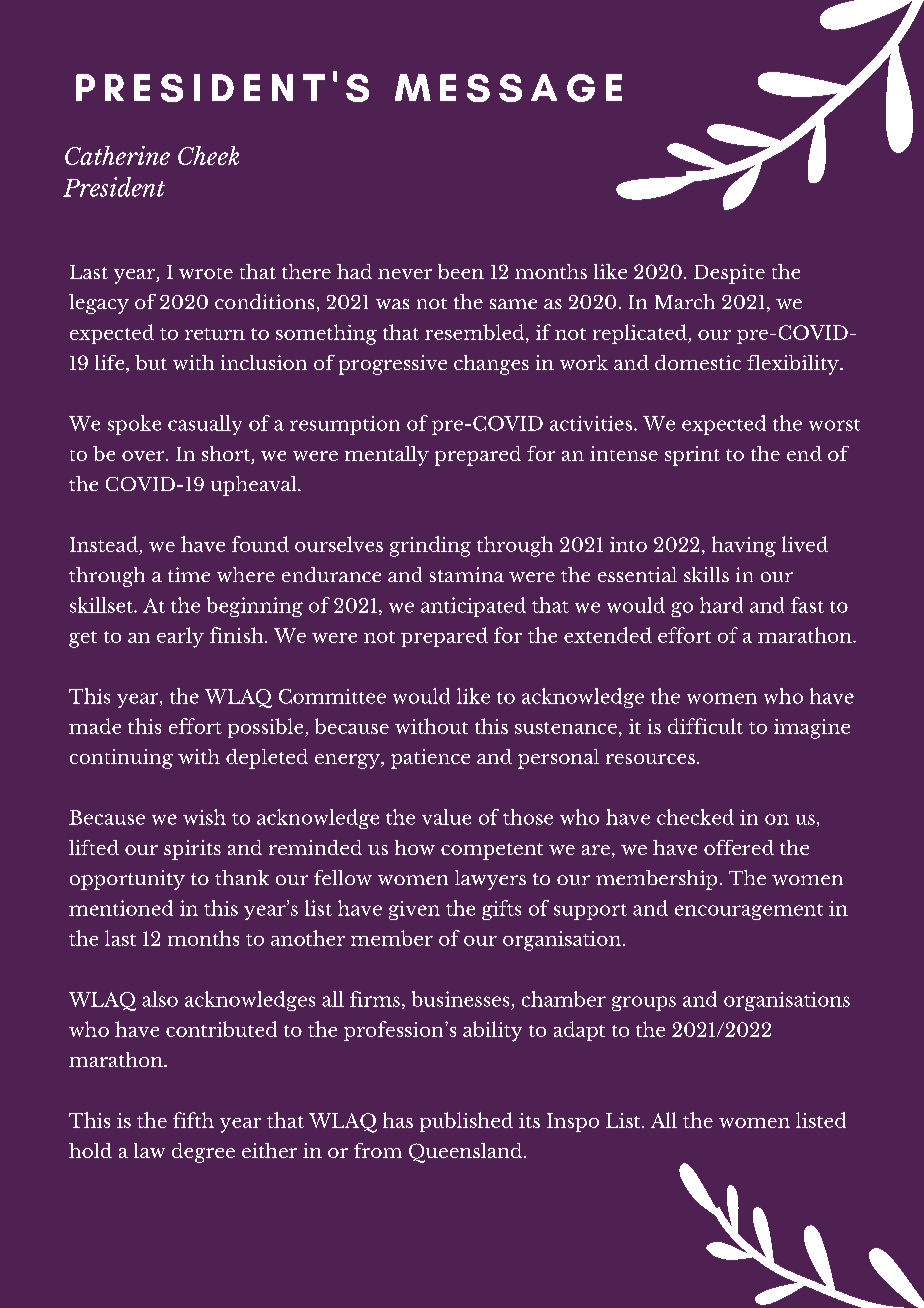 This screenshot has height=1308, width=924. What do you see at coordinates (189, 574) in the screenshot?
I see `time` at bounding box center [189, 574].
